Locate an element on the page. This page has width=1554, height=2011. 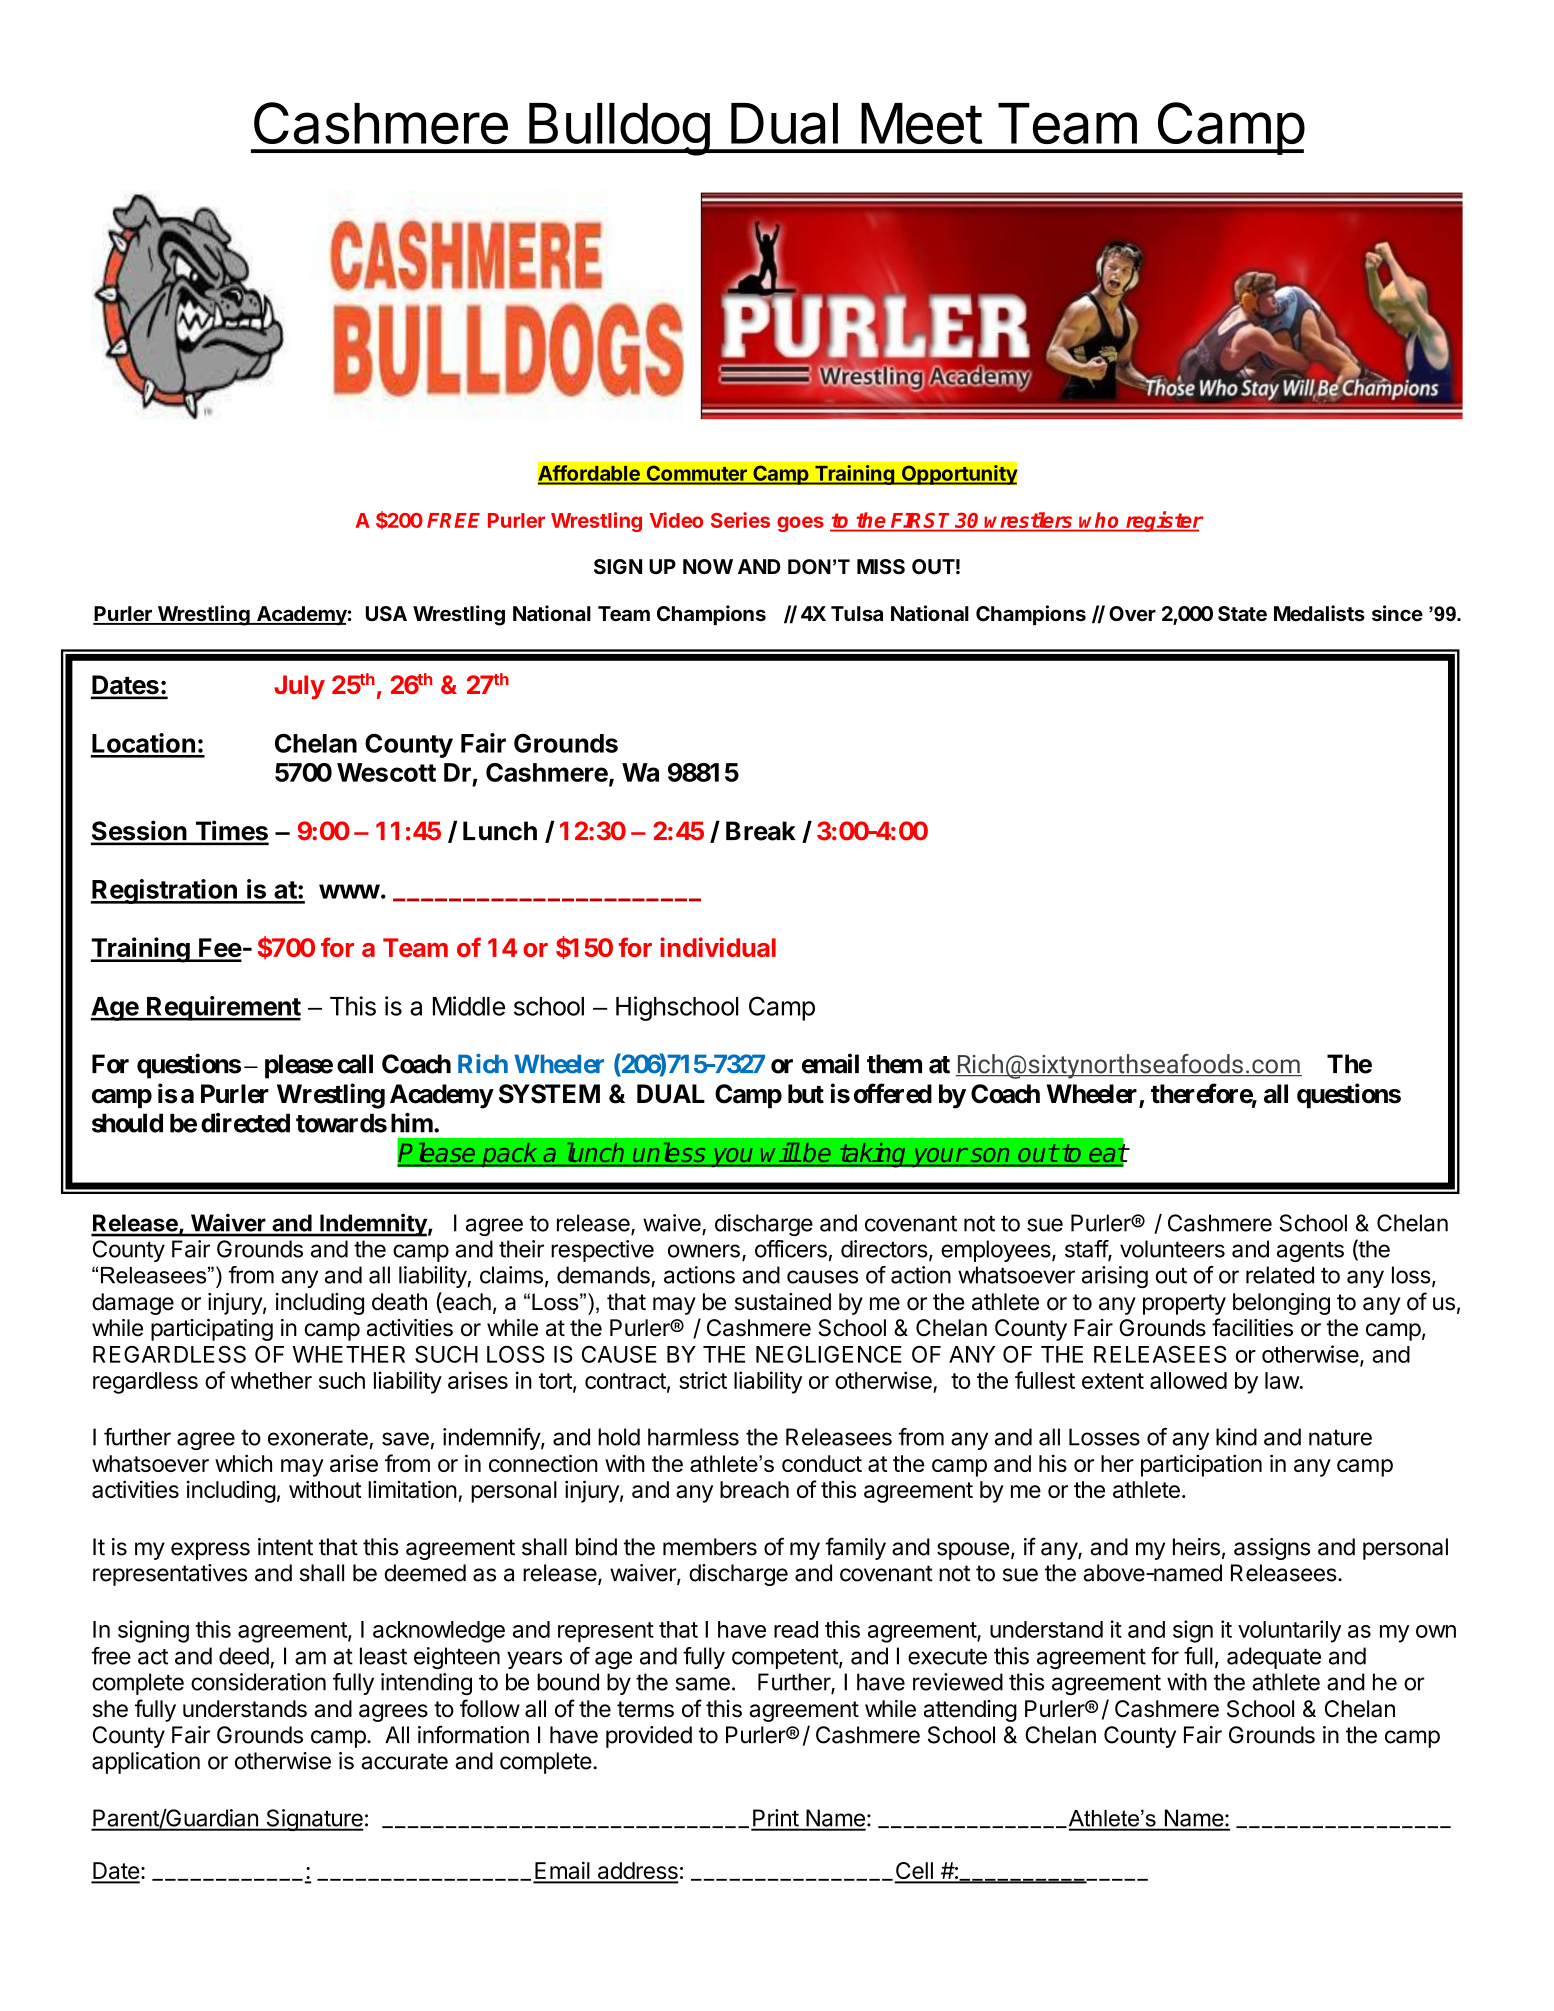
will is located at coordinates (780, 1152).
